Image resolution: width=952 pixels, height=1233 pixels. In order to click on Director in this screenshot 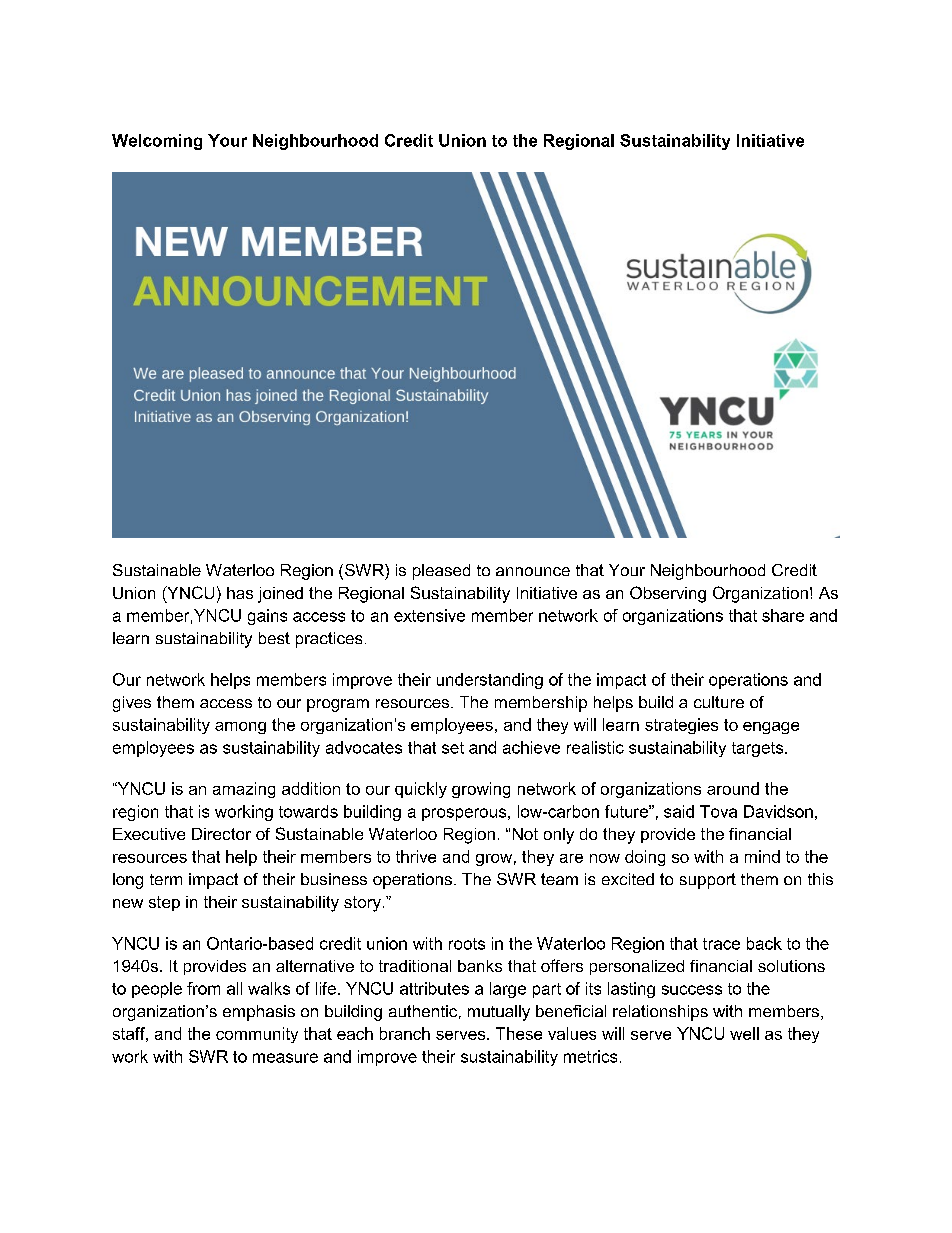, I will do `click(221, 834)`.
